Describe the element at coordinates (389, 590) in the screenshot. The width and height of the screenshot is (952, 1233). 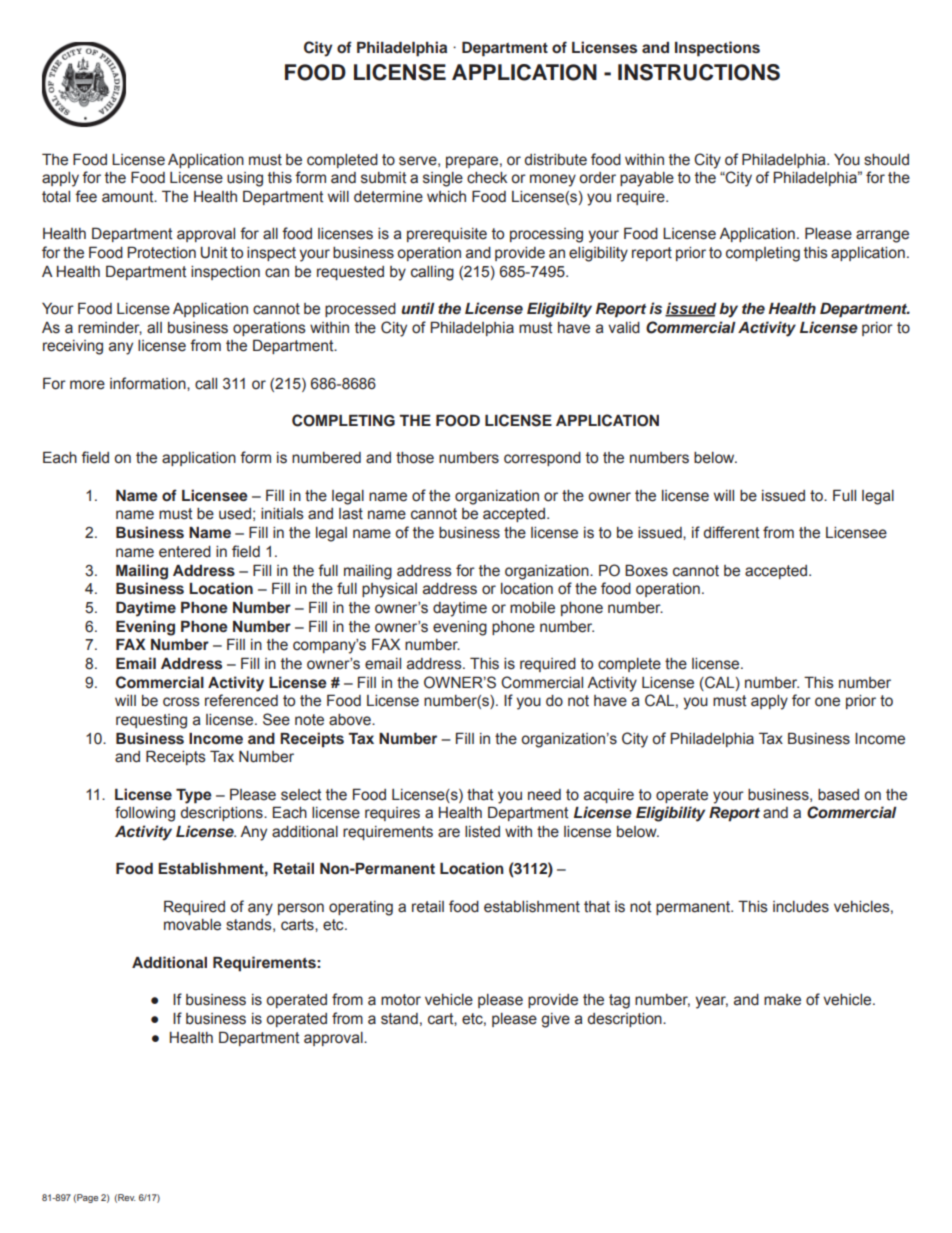
I see `physical` at that location.
